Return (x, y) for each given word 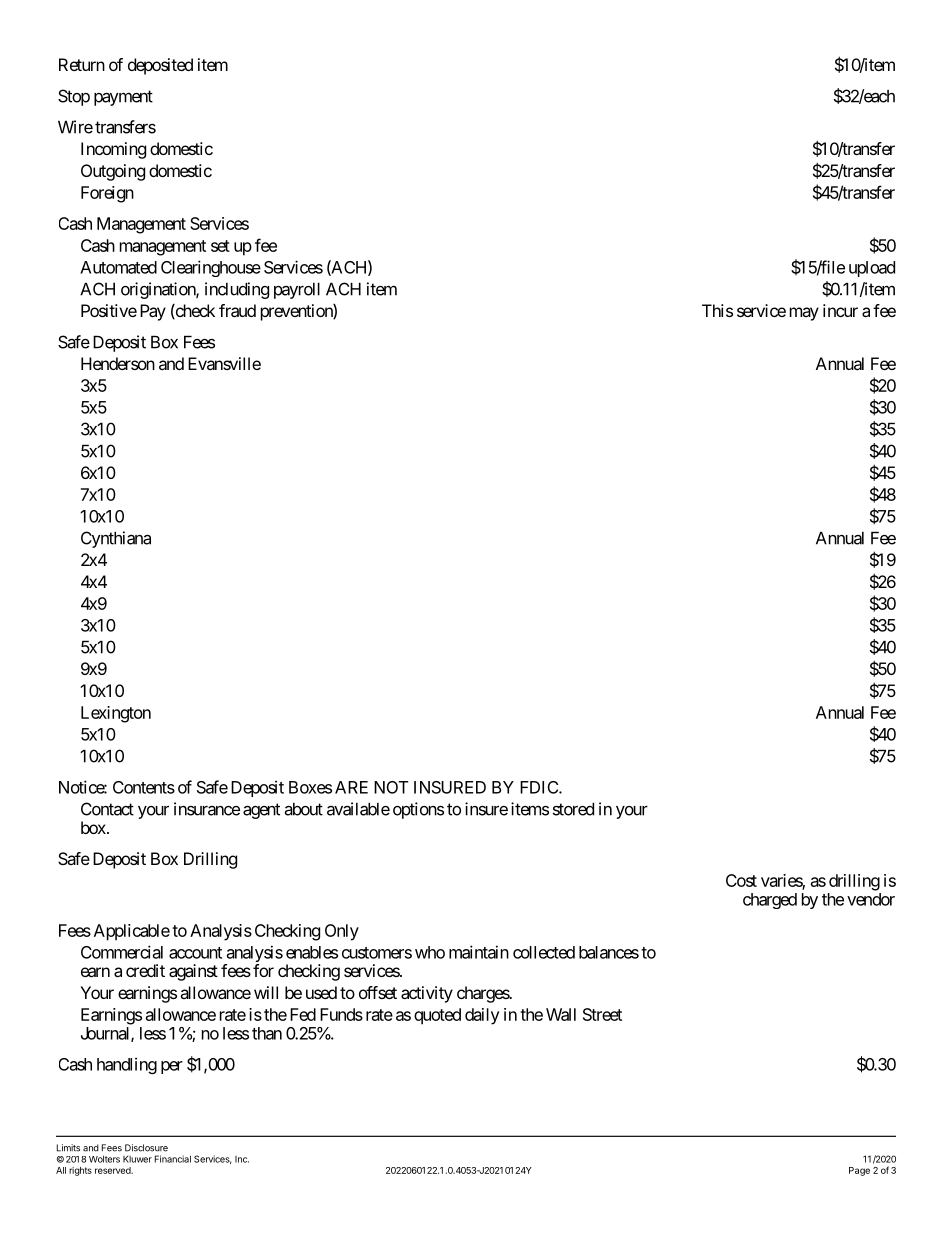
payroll (297, 290)
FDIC (540, 787)
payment (123, 98)
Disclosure (146, 1148)
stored (573, 809)
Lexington (116, 714)
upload (872, 269)
